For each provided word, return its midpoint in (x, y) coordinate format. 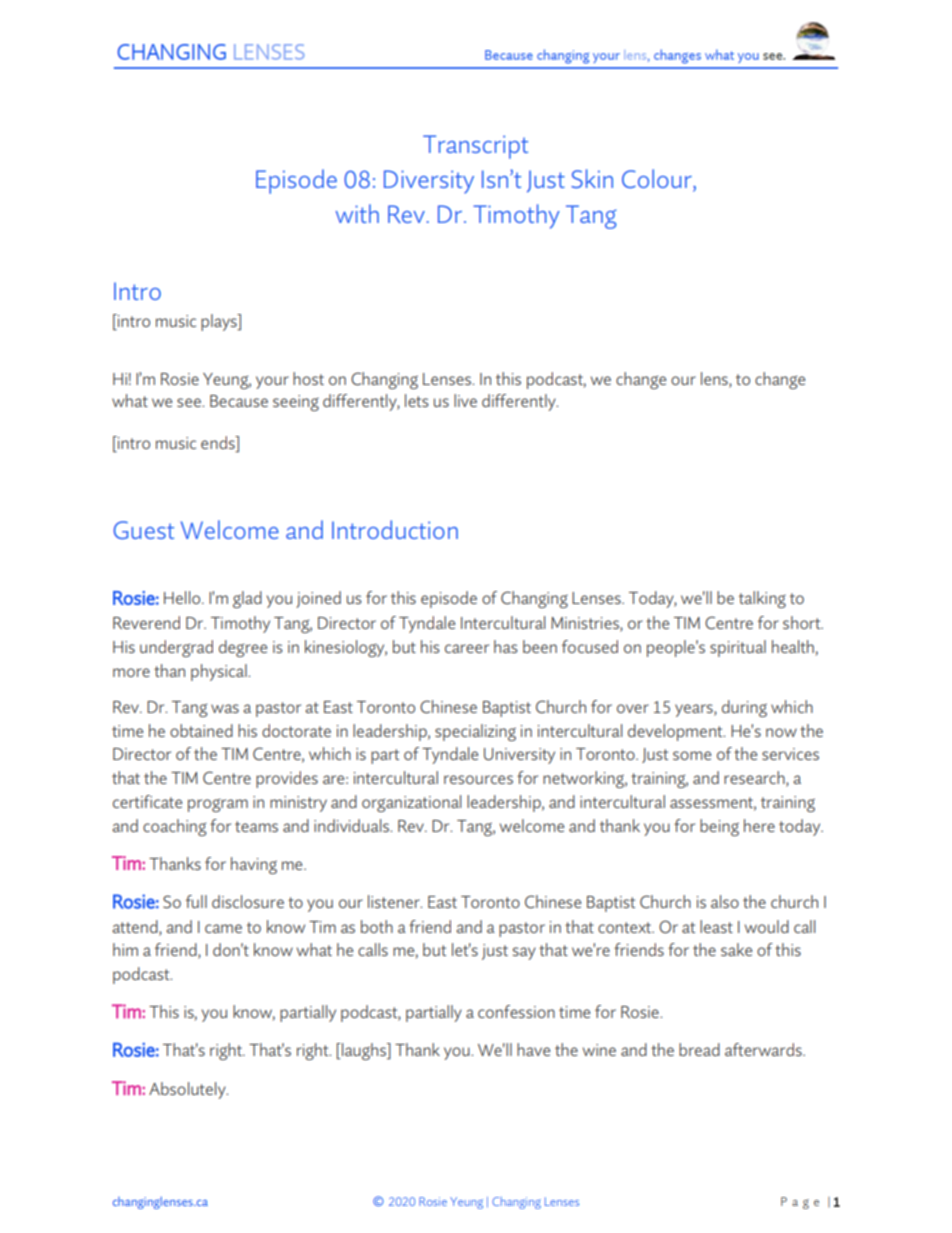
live (465, 400)
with (357, 213)
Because (239, 401)
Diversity (429, 182)
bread (699, 1049)
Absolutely (188, 1090)
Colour (658, 180)
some (692, 755)
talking (762, 599)
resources (478, 779)
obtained (201, 730)
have (533, 1049)
